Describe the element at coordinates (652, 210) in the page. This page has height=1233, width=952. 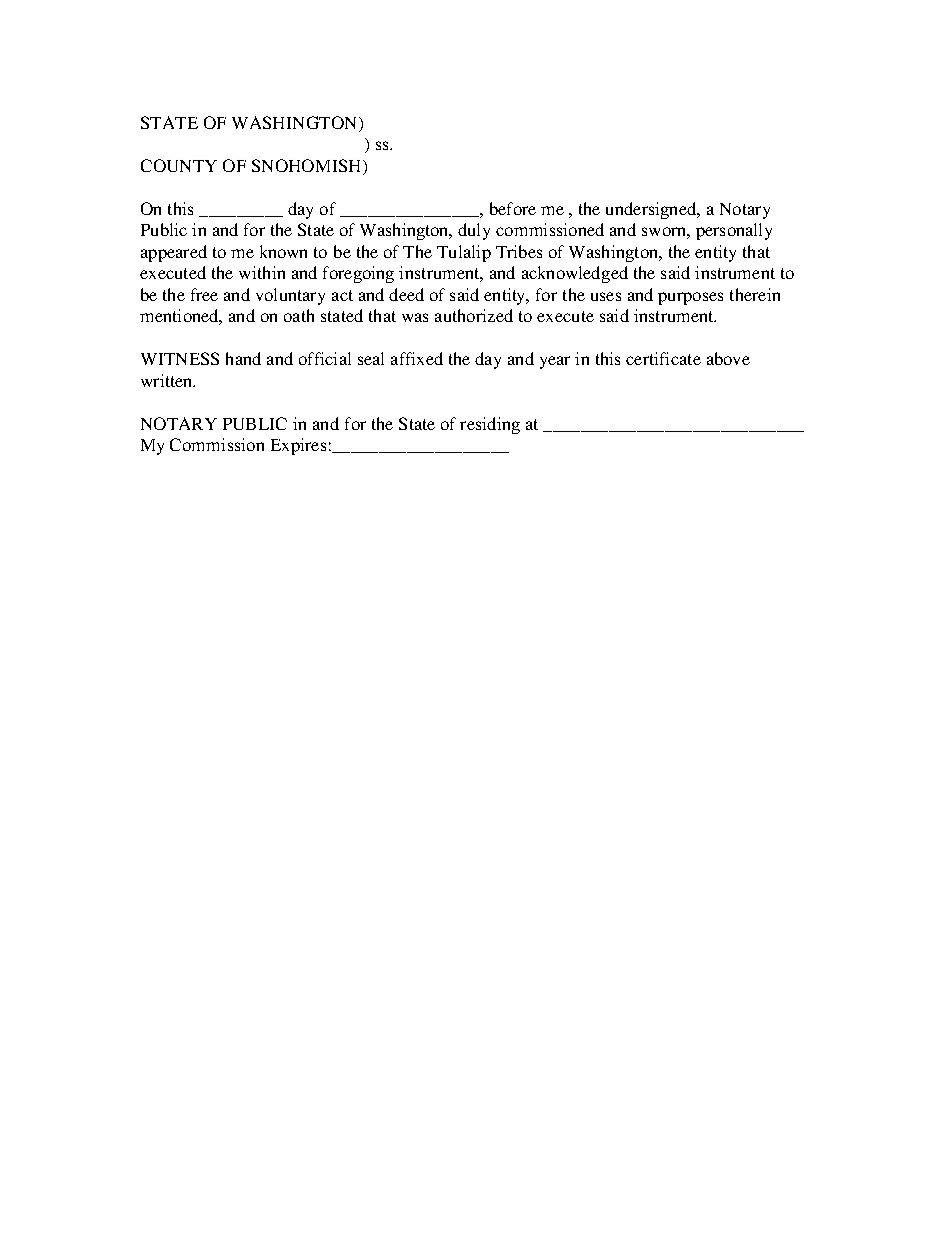
I see `undersigned` at that location.
